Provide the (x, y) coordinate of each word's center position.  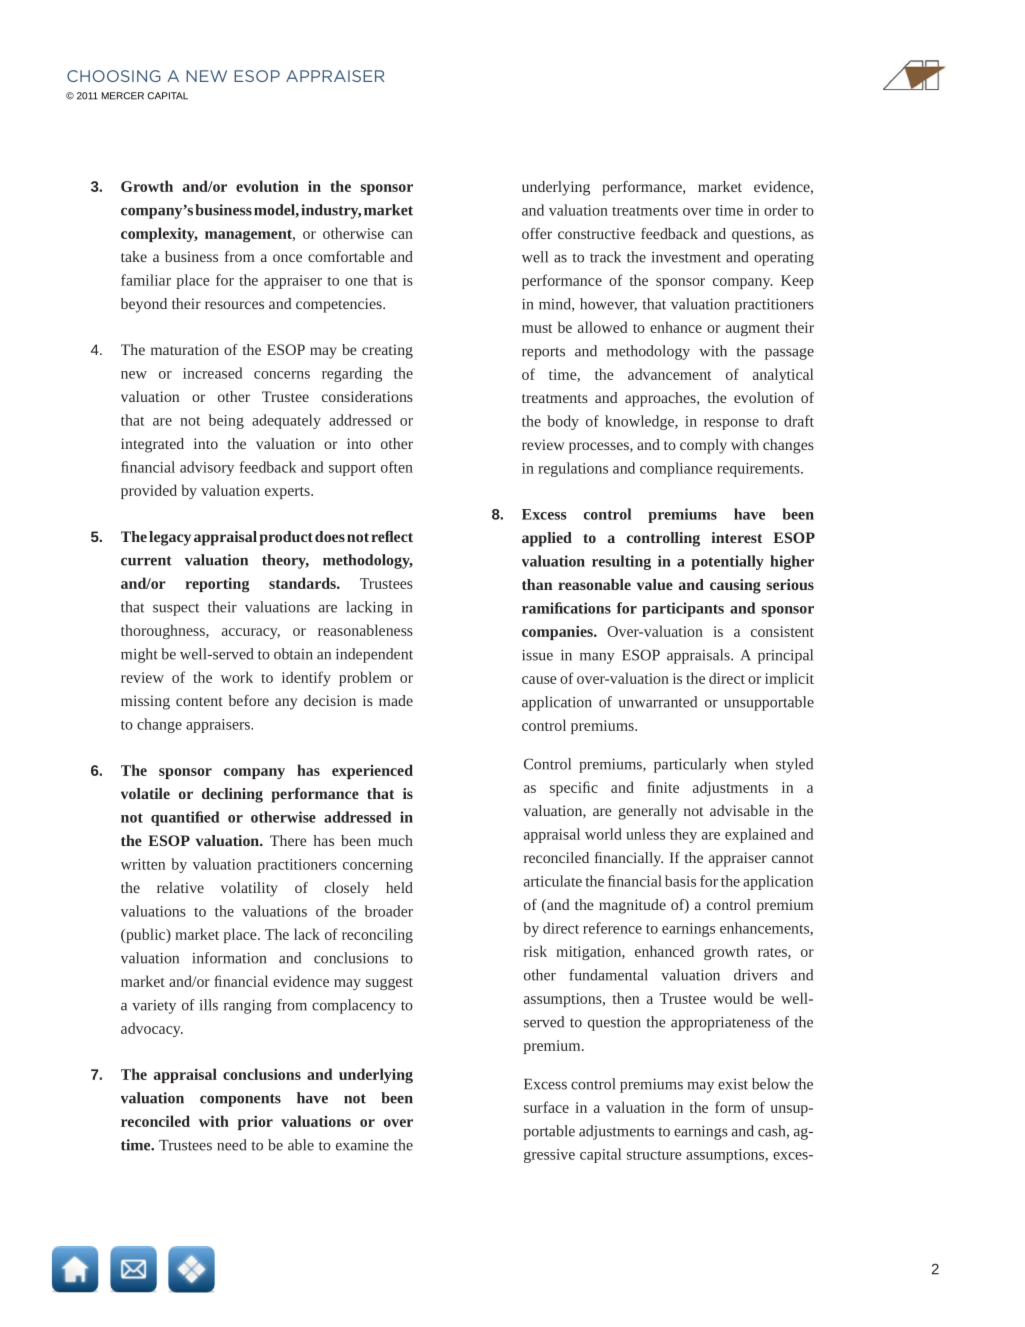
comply (703, 446)
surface (546, 1107)
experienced (372, 771)
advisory (207, 468)
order (781, 210)
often (397, 467)
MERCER (123, 96)
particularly (690, 765)
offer (537, 233)
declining (232, 795)
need (231, 1145)
